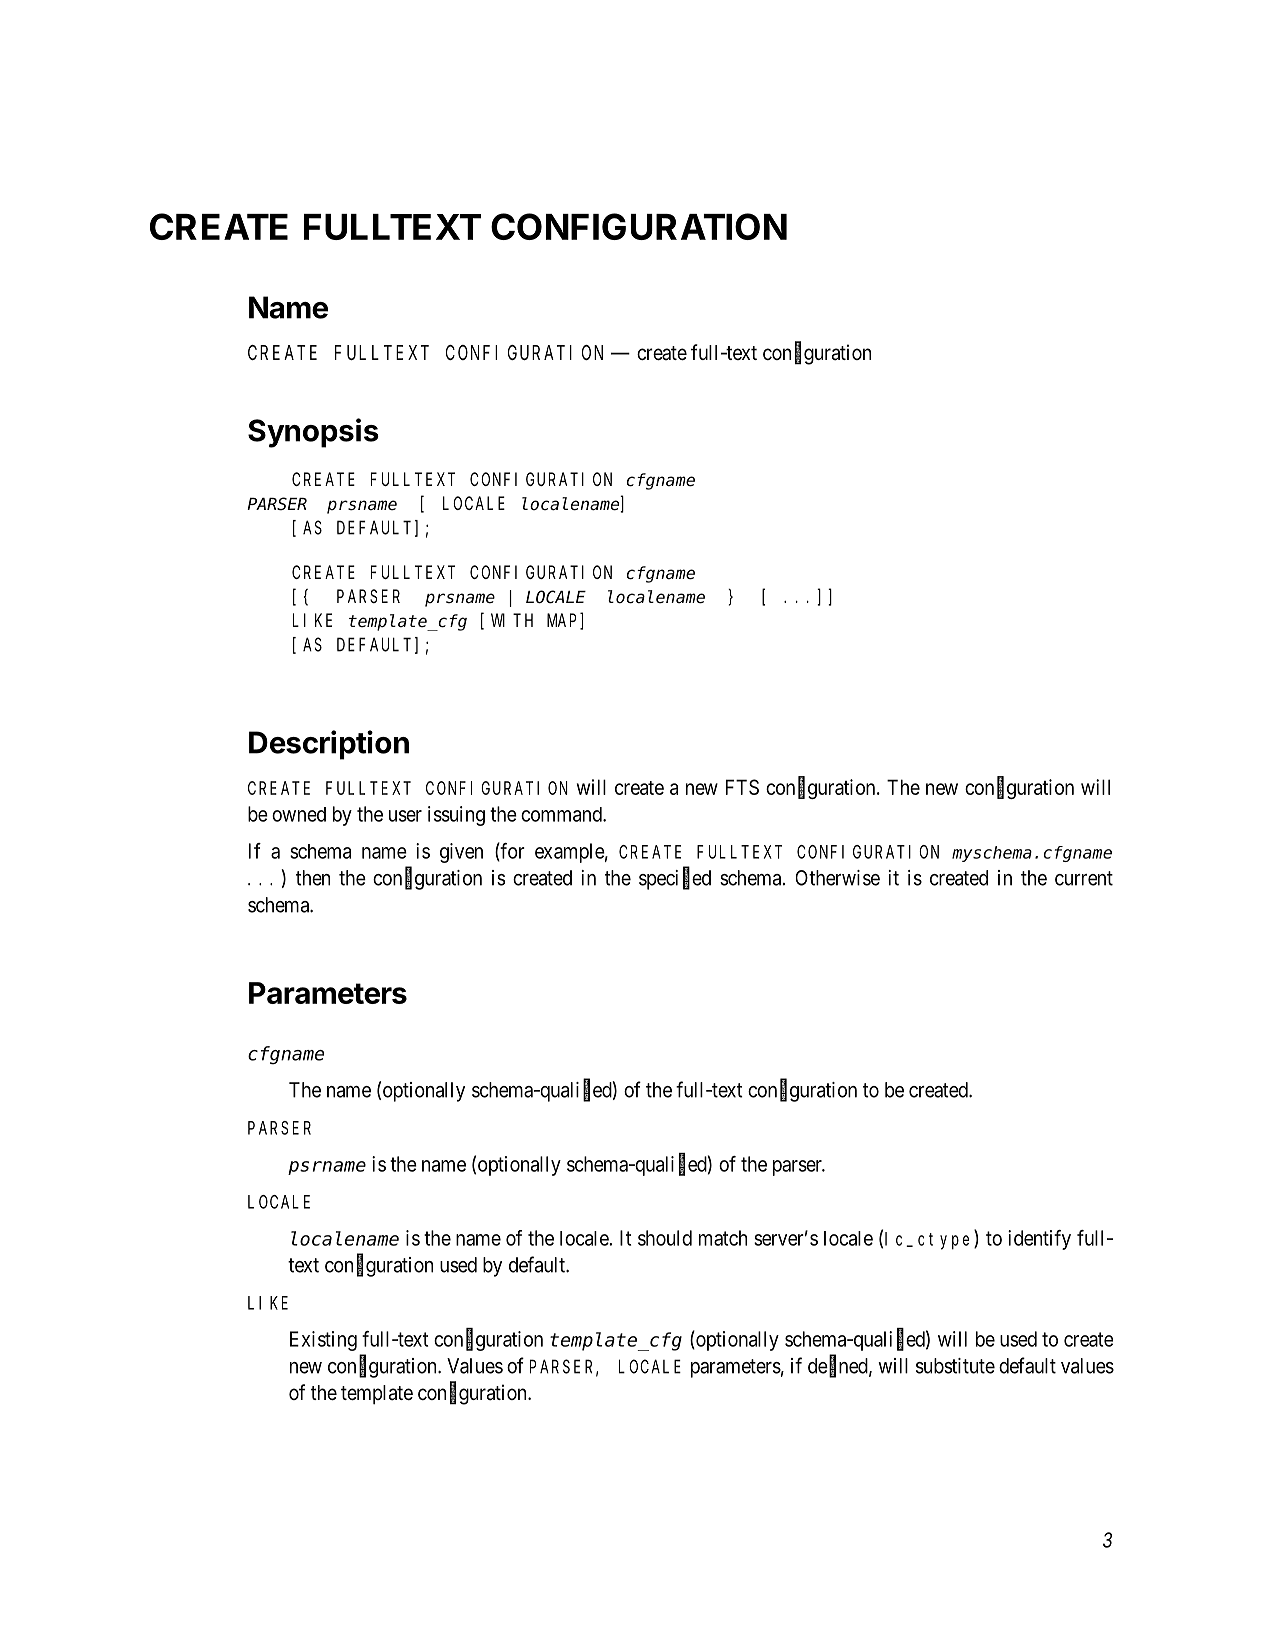 The image size is (1261, 1631). I want to click on current, so click(1084, 878).
